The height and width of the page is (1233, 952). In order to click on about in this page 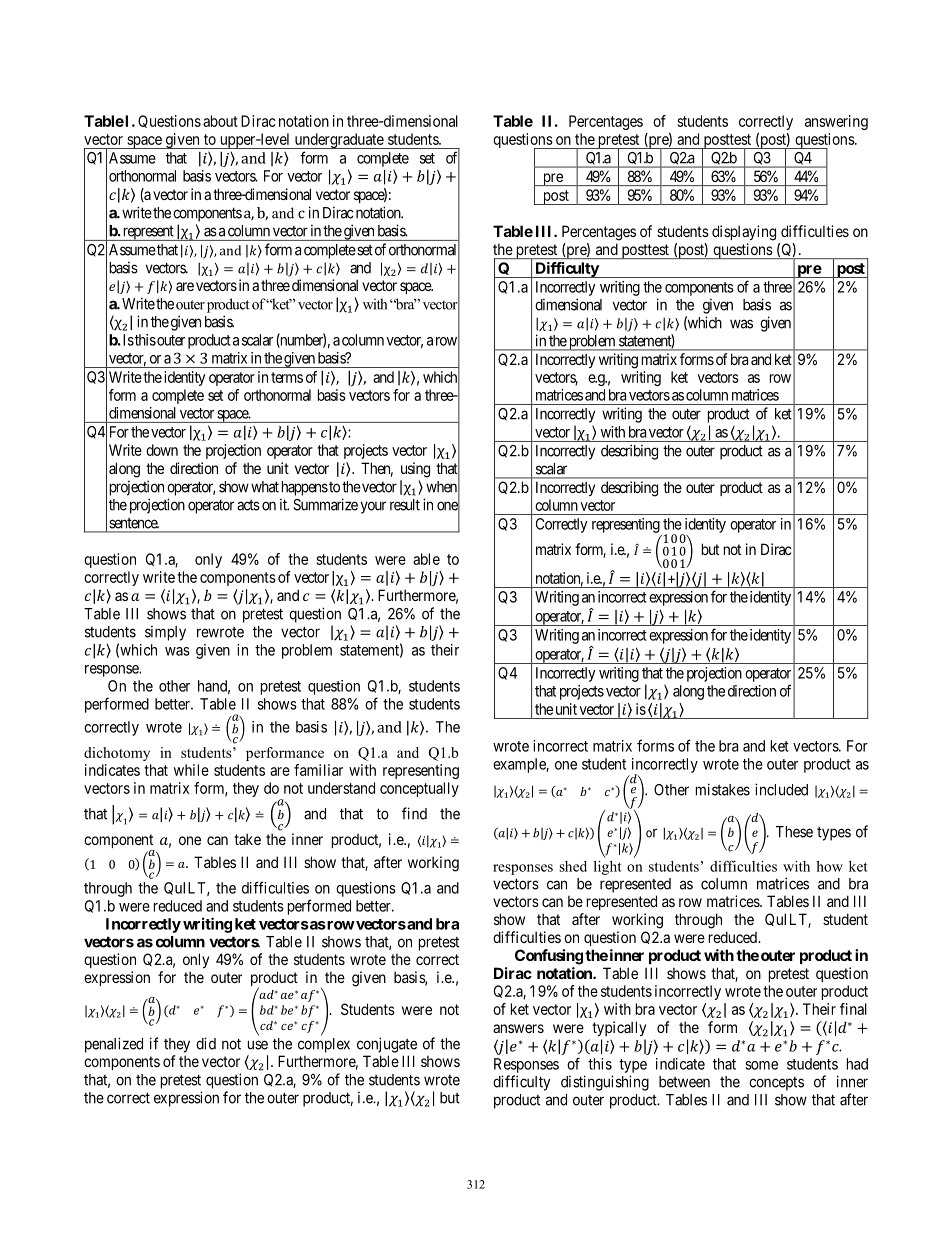, I will do `click(220, 121)`.
